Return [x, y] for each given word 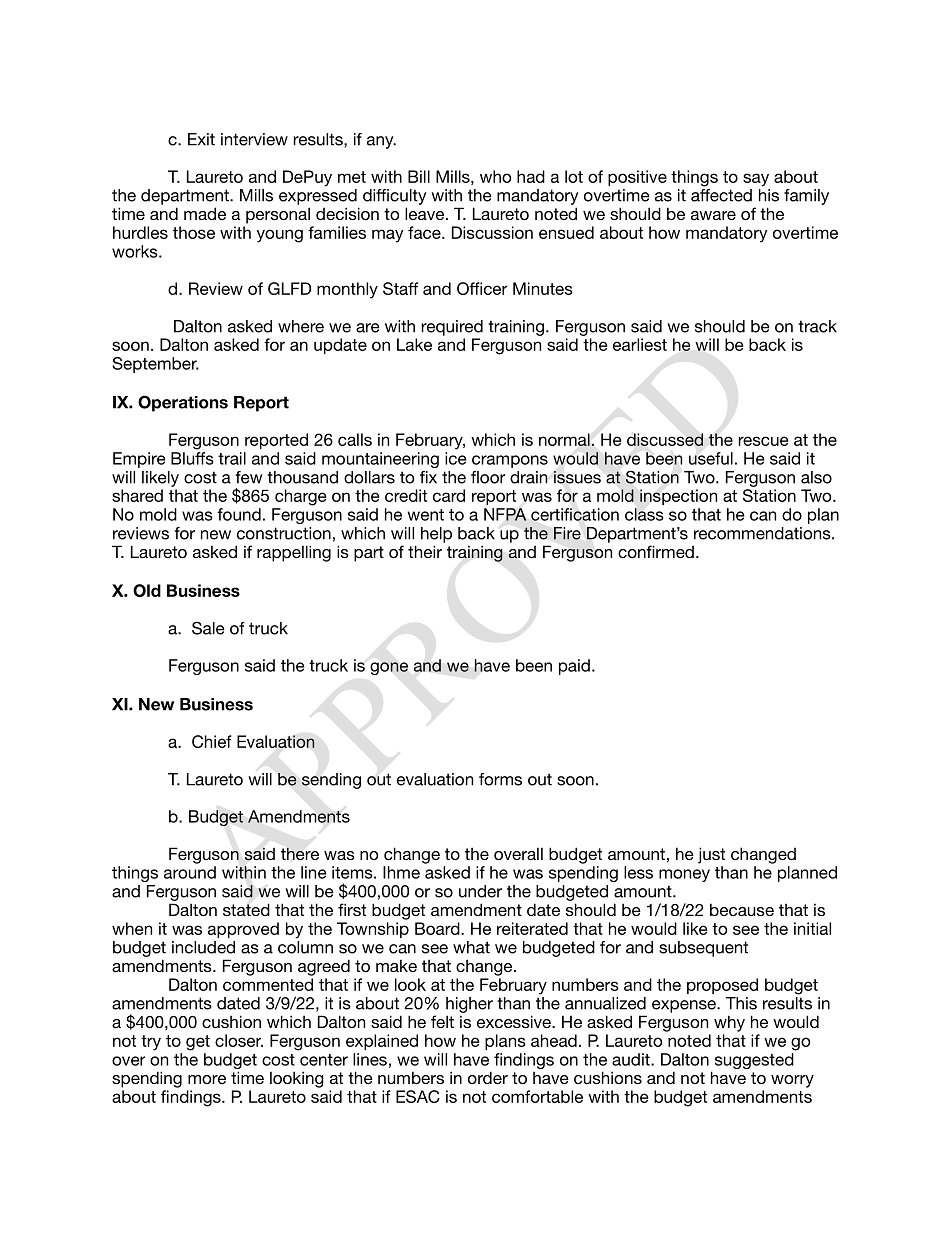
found [239, 514]
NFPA [505, 514]
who [495, 176]
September [155, 365]
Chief [212, 741]
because [742, 909]
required [452, 328]
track [817, 326]
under [480, 891]
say [756, 180]
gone [389, 668]
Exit [201, 139]
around [190, 872]
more [207, 1079]
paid [574, 667]
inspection [678, 497]
